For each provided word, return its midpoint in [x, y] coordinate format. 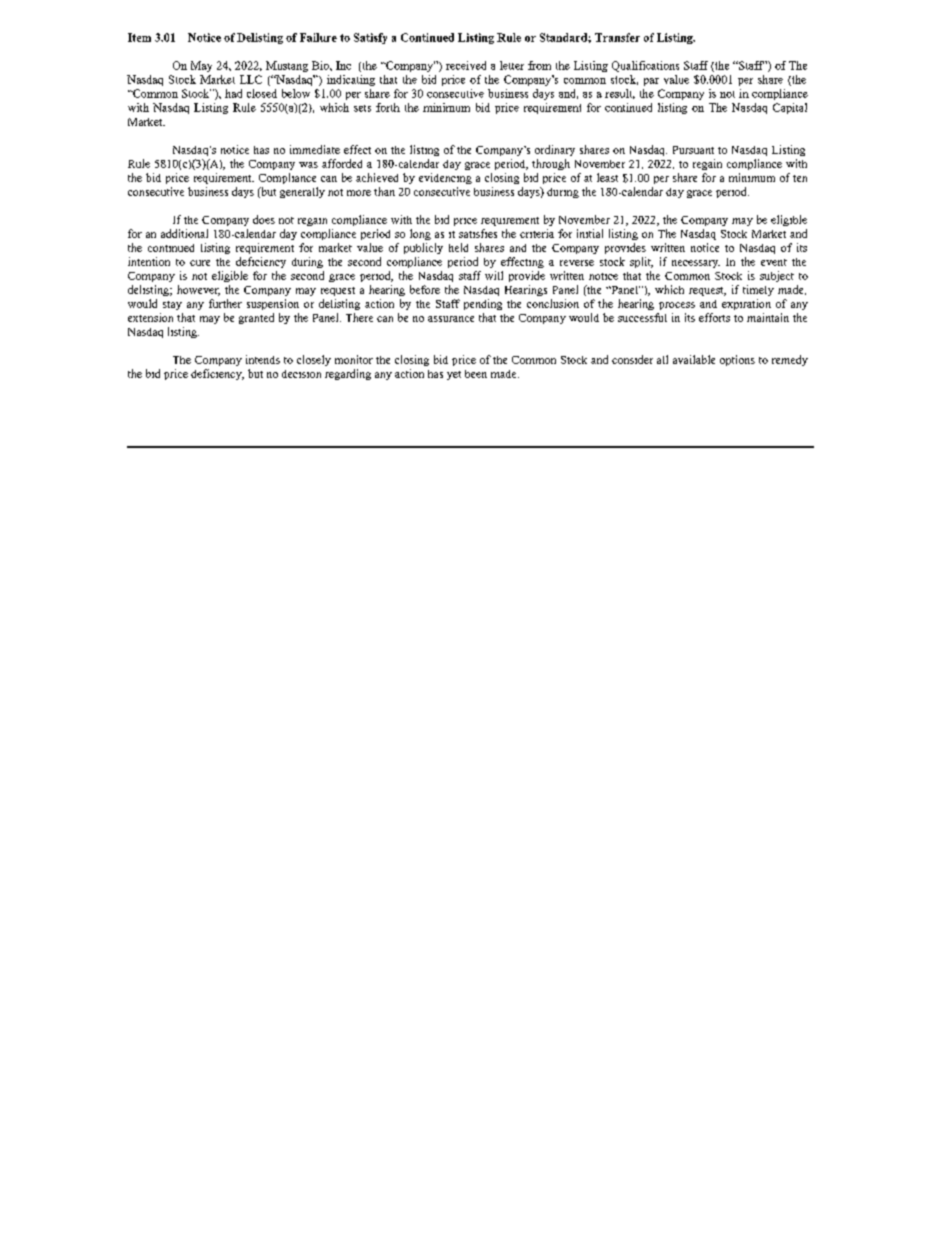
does [264, 219]
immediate [315, 149]
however [198, 290]
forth [388, 107]
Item [139, 37]
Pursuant [693, 150]
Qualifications [645, 66]
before [425, 289]
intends [263, 359]
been [476, 374]
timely [758, 290]
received [466, 65]
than [384, 191]
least [607, 177]
